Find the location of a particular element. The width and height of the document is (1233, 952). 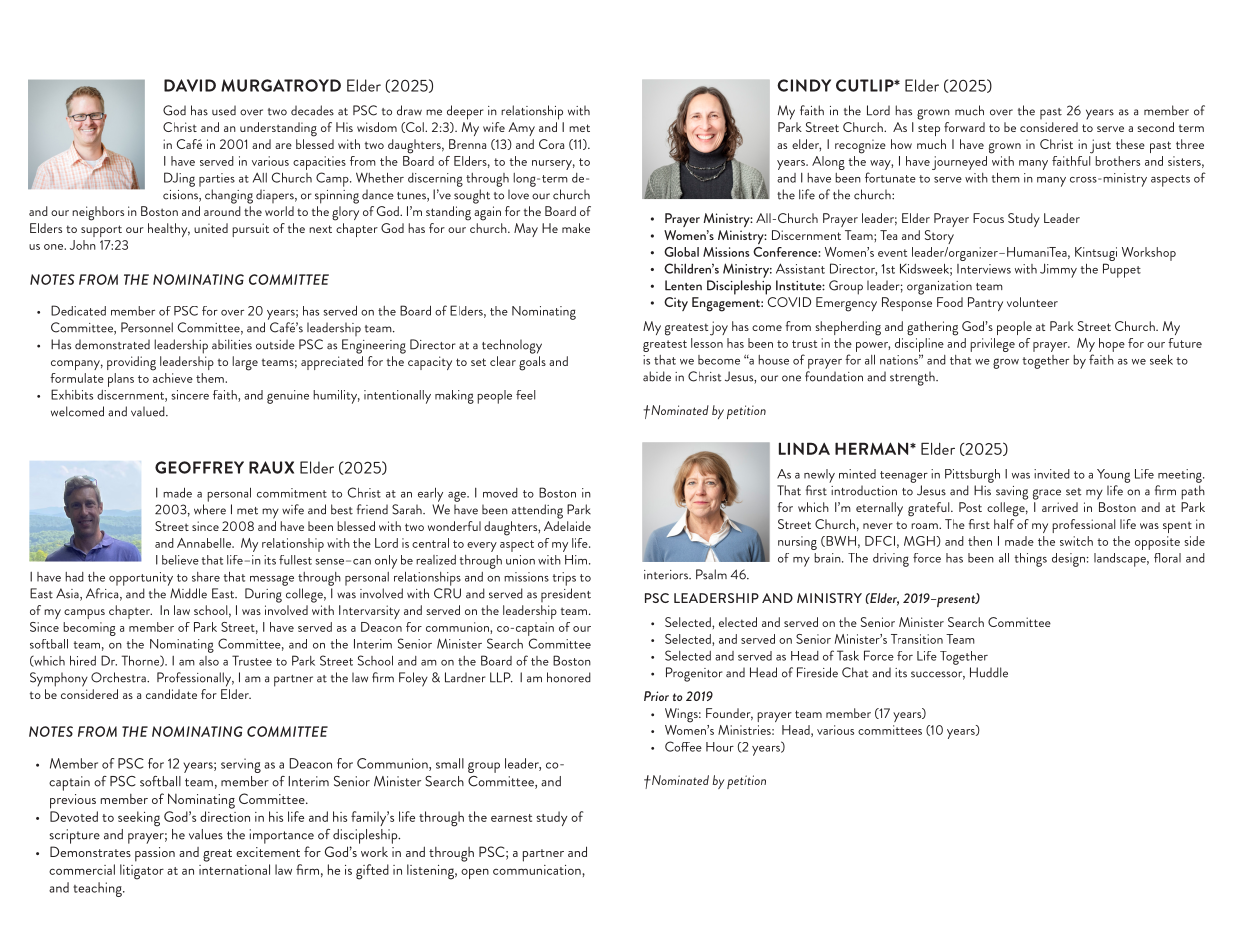

communication is located at coordinates (537, 870).
